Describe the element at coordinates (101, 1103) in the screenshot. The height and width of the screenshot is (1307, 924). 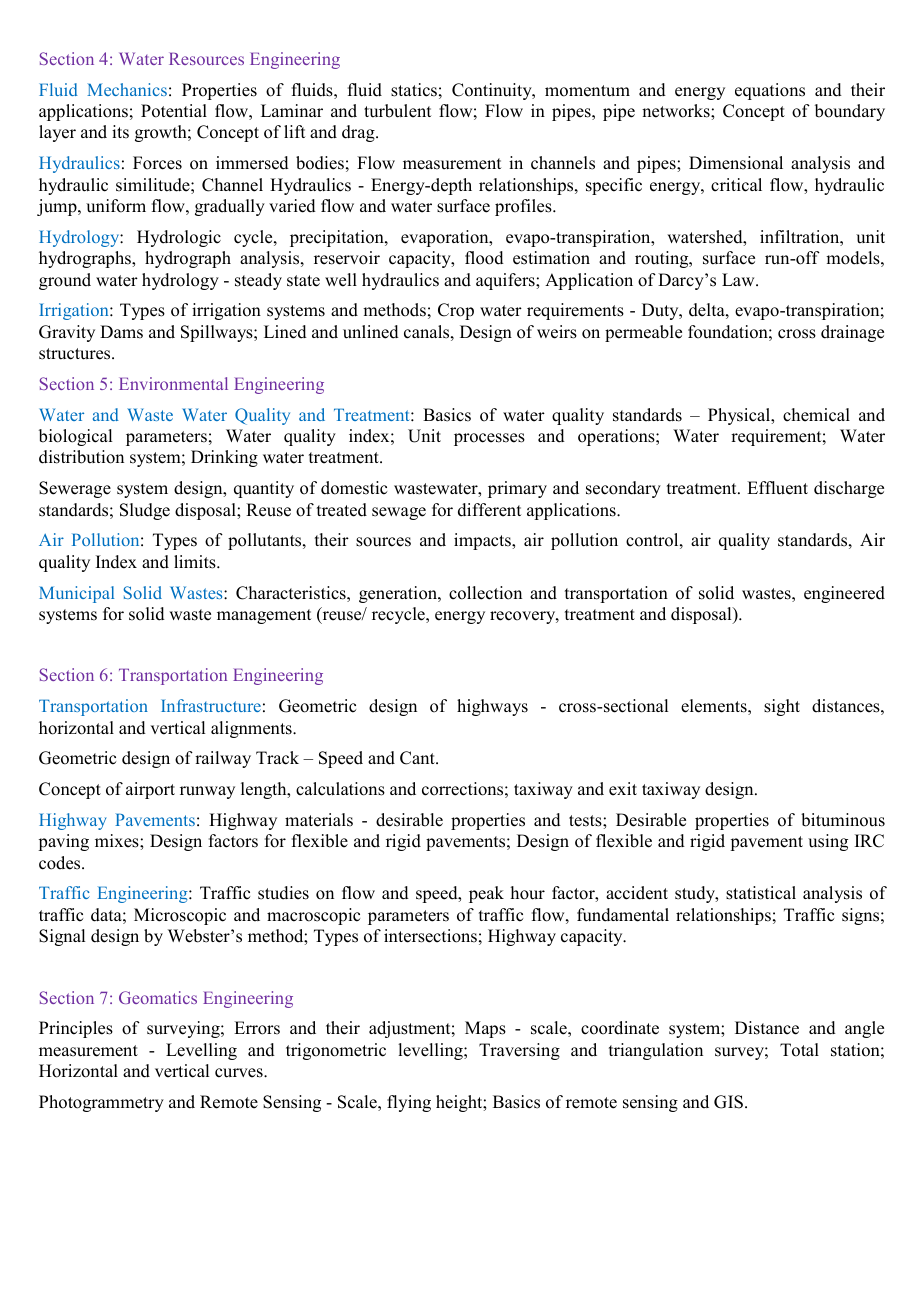
I see `Photogrammetry` at that location.
